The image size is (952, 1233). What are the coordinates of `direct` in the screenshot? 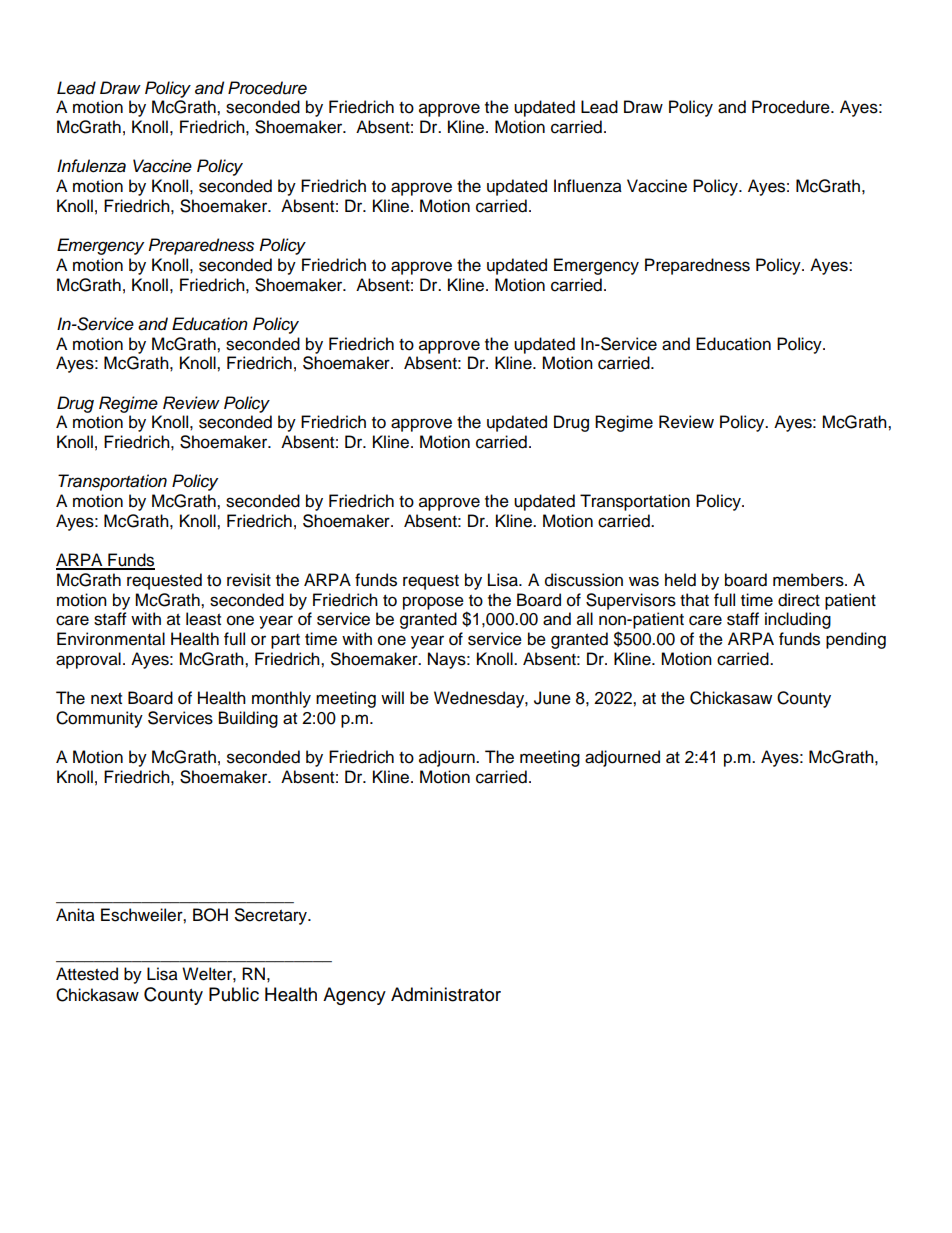 It's located at (799, 600).
